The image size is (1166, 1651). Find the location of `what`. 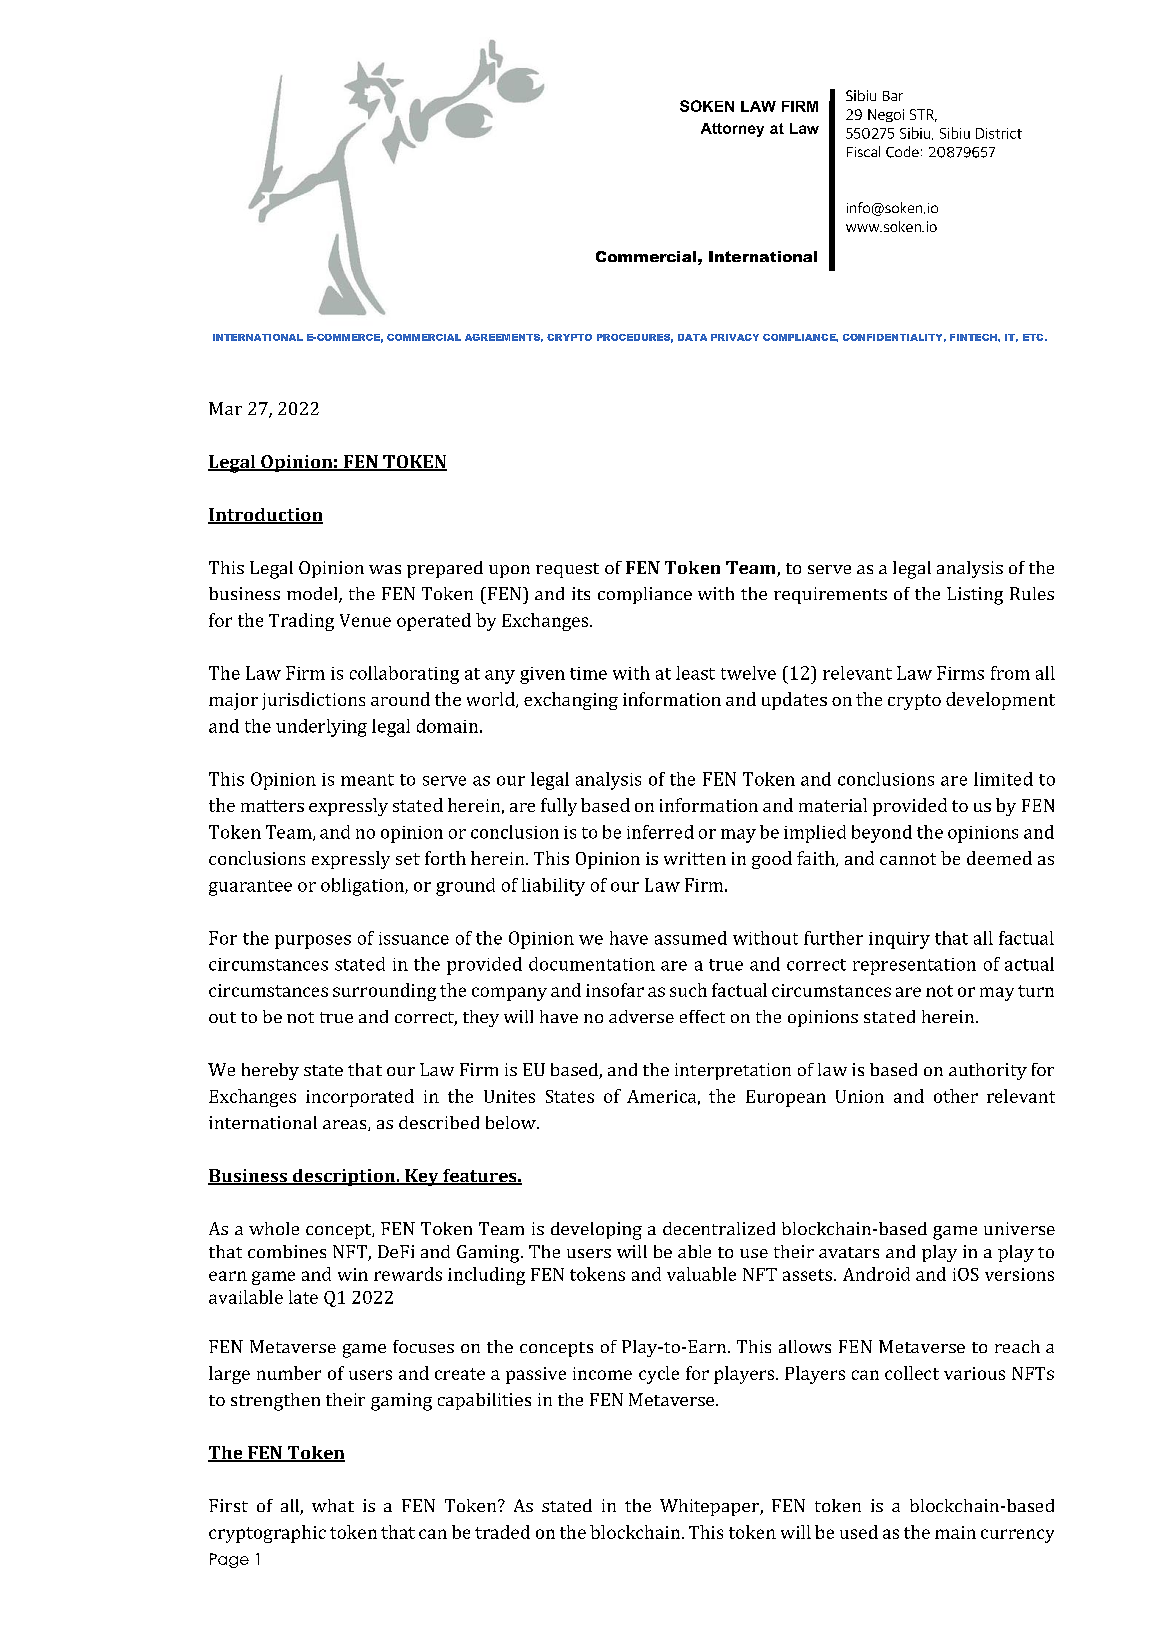

what is located at coordinates (333, 1505).
